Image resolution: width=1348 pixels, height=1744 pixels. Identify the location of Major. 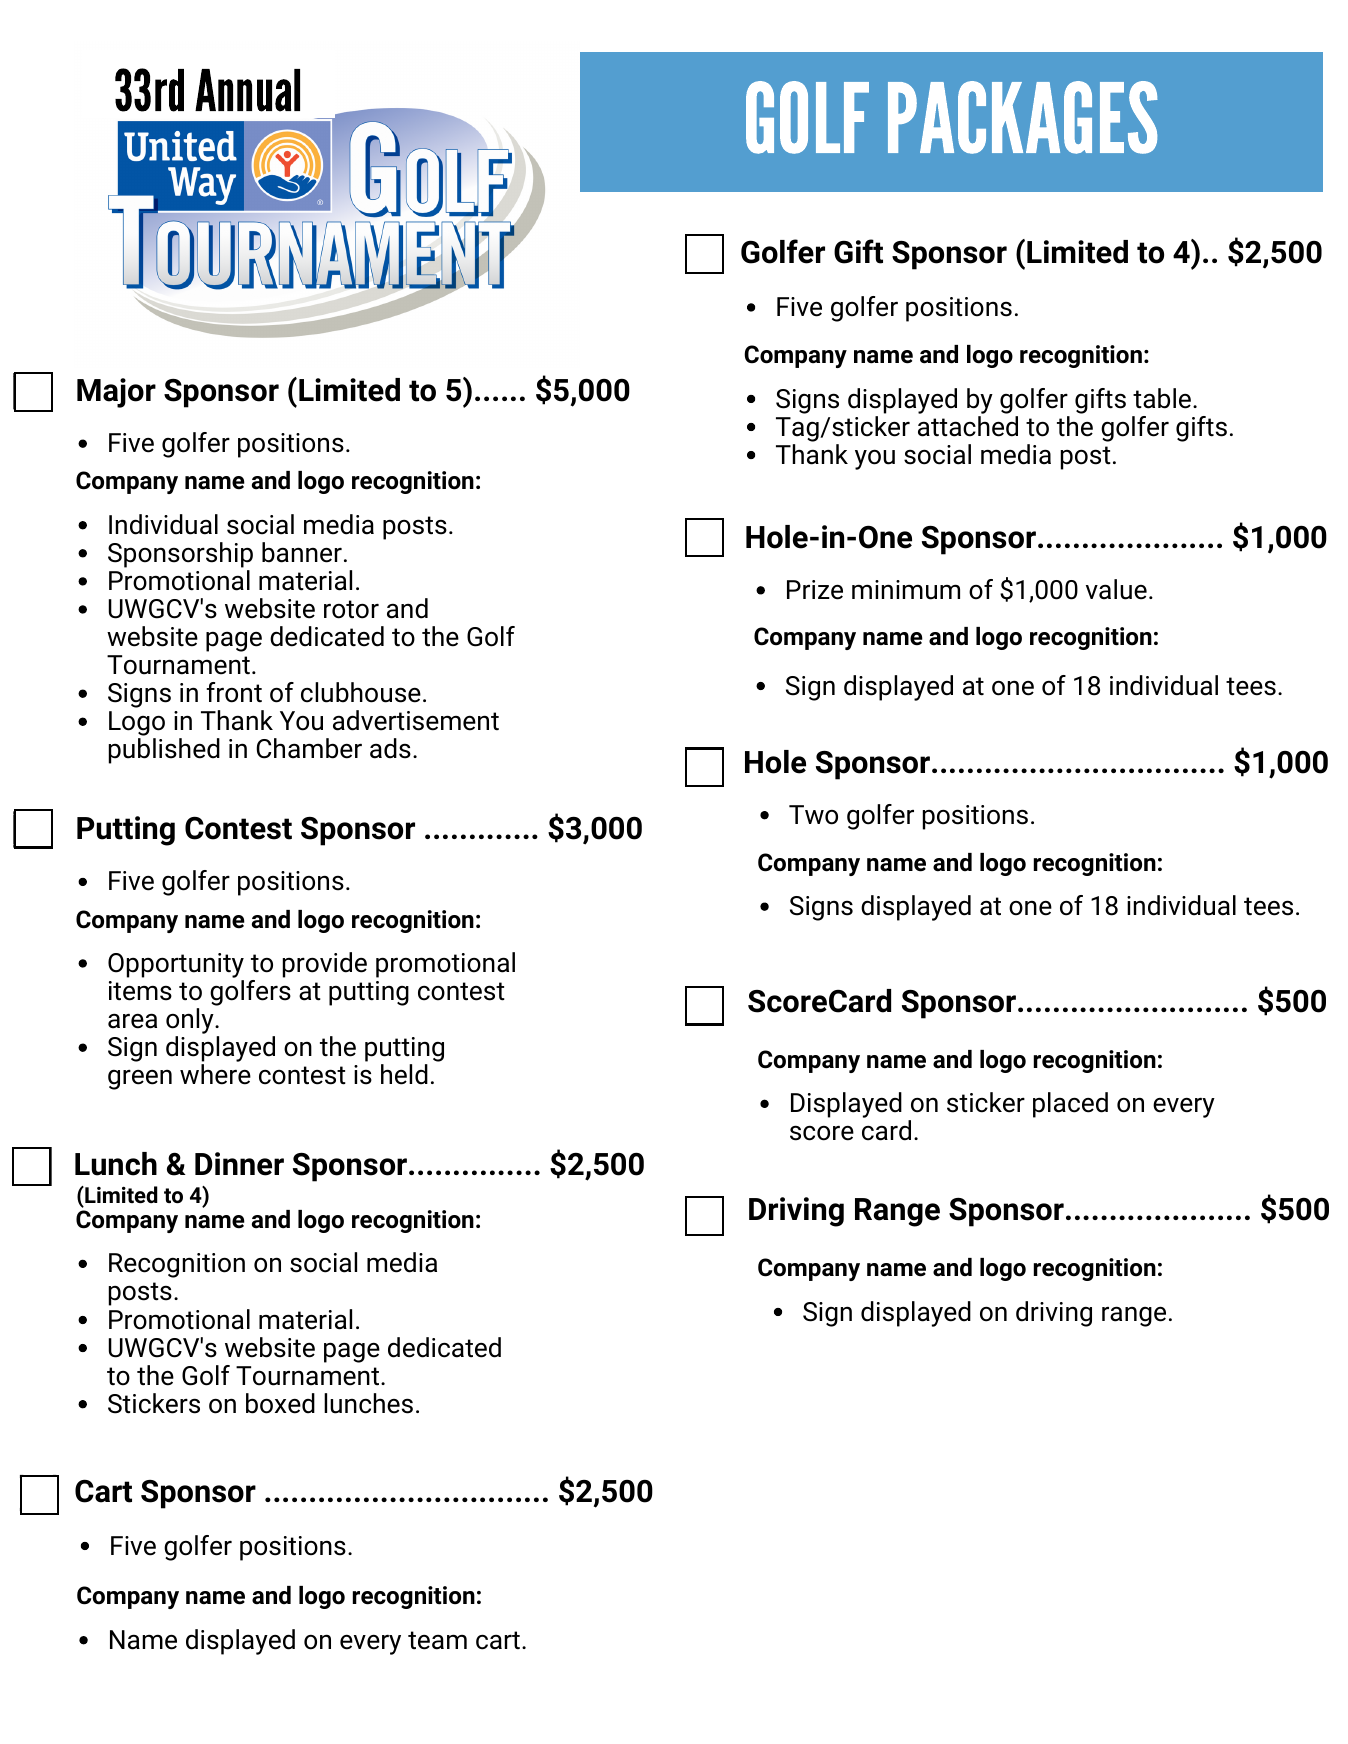
(116, 393).
